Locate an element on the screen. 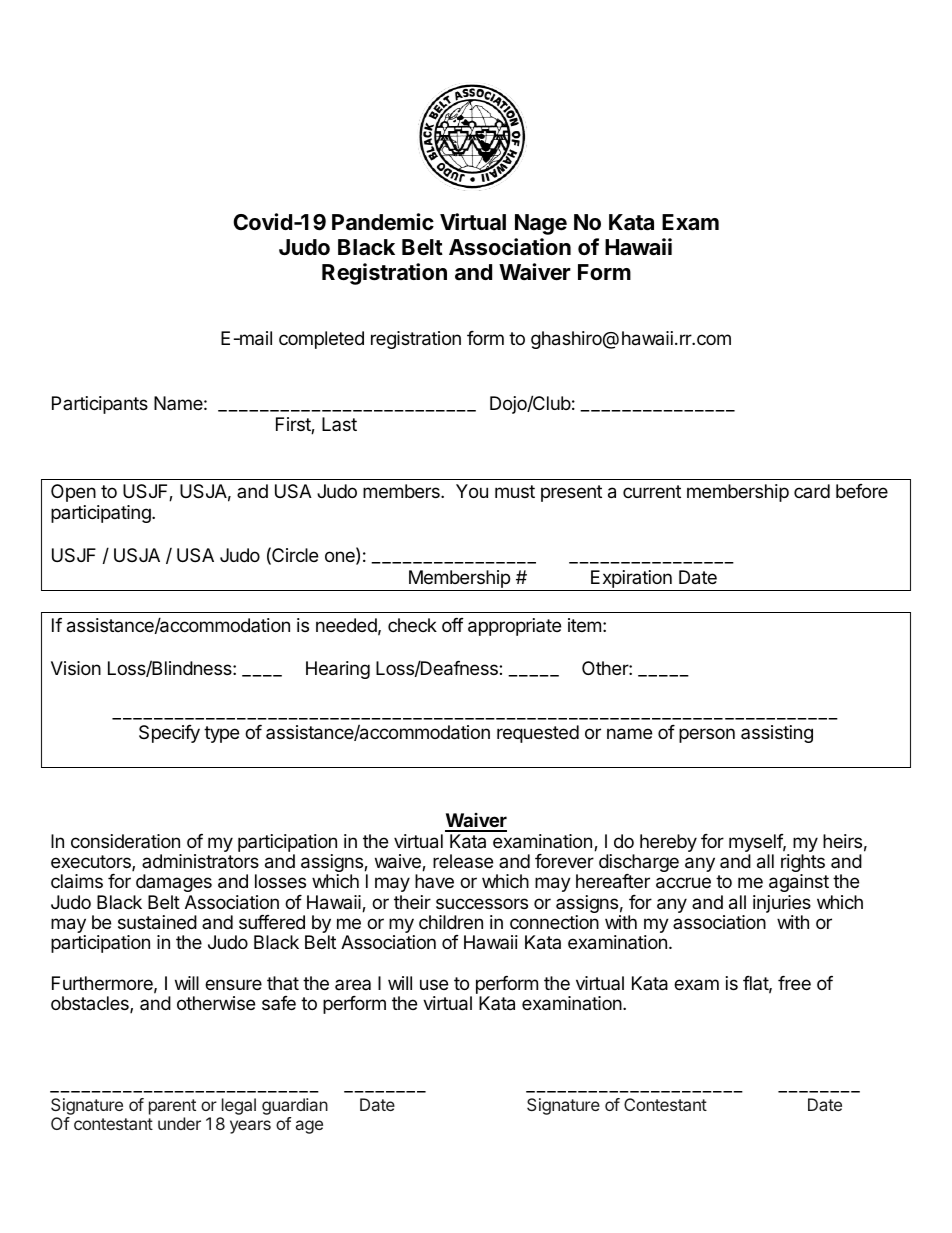  Vision is located at coordinates (76, 668).
